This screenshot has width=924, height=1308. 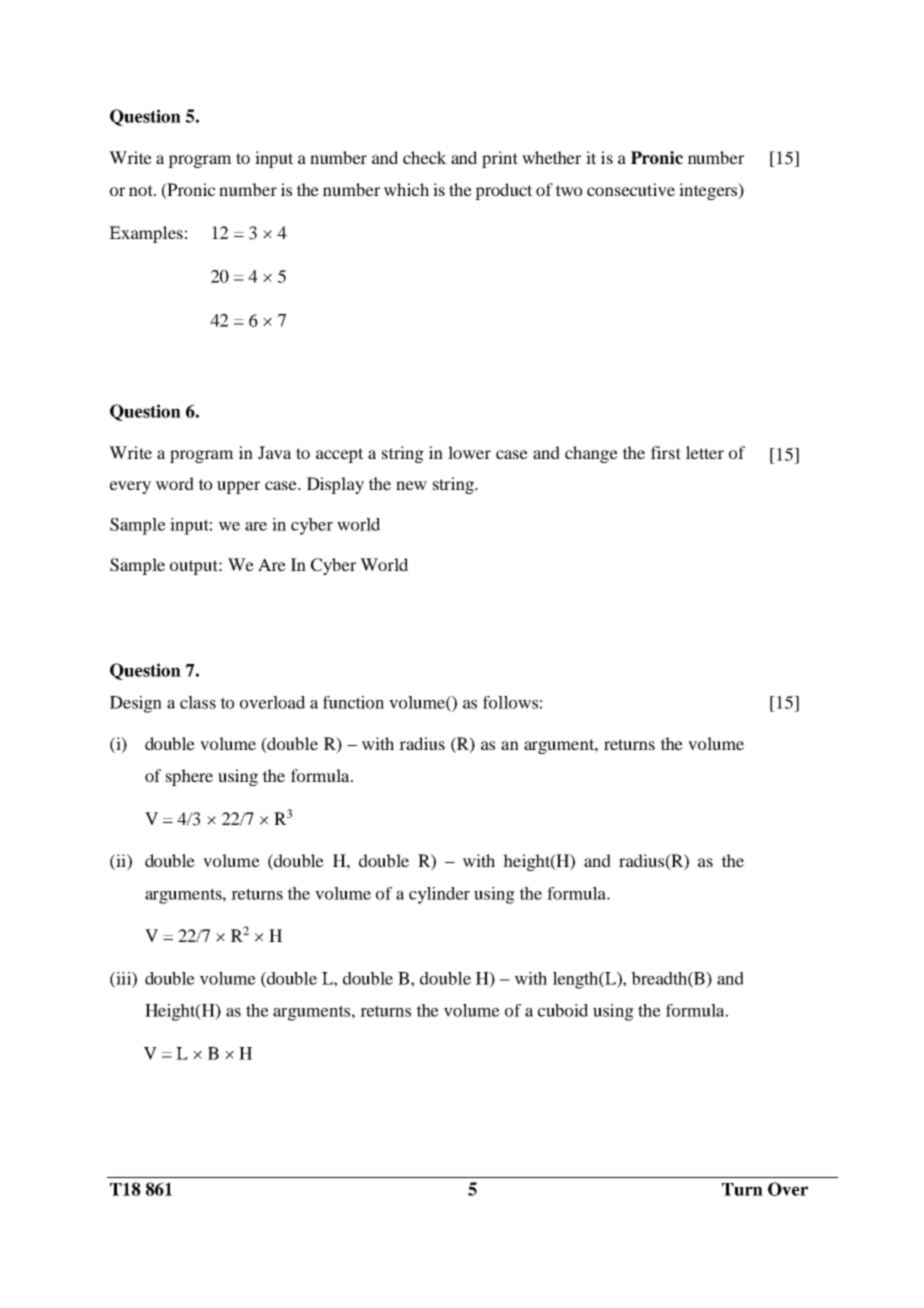 What do you see at coordinates (510, 702) in the screenshot?
I see `follows` at bounding box center [510, 702].
